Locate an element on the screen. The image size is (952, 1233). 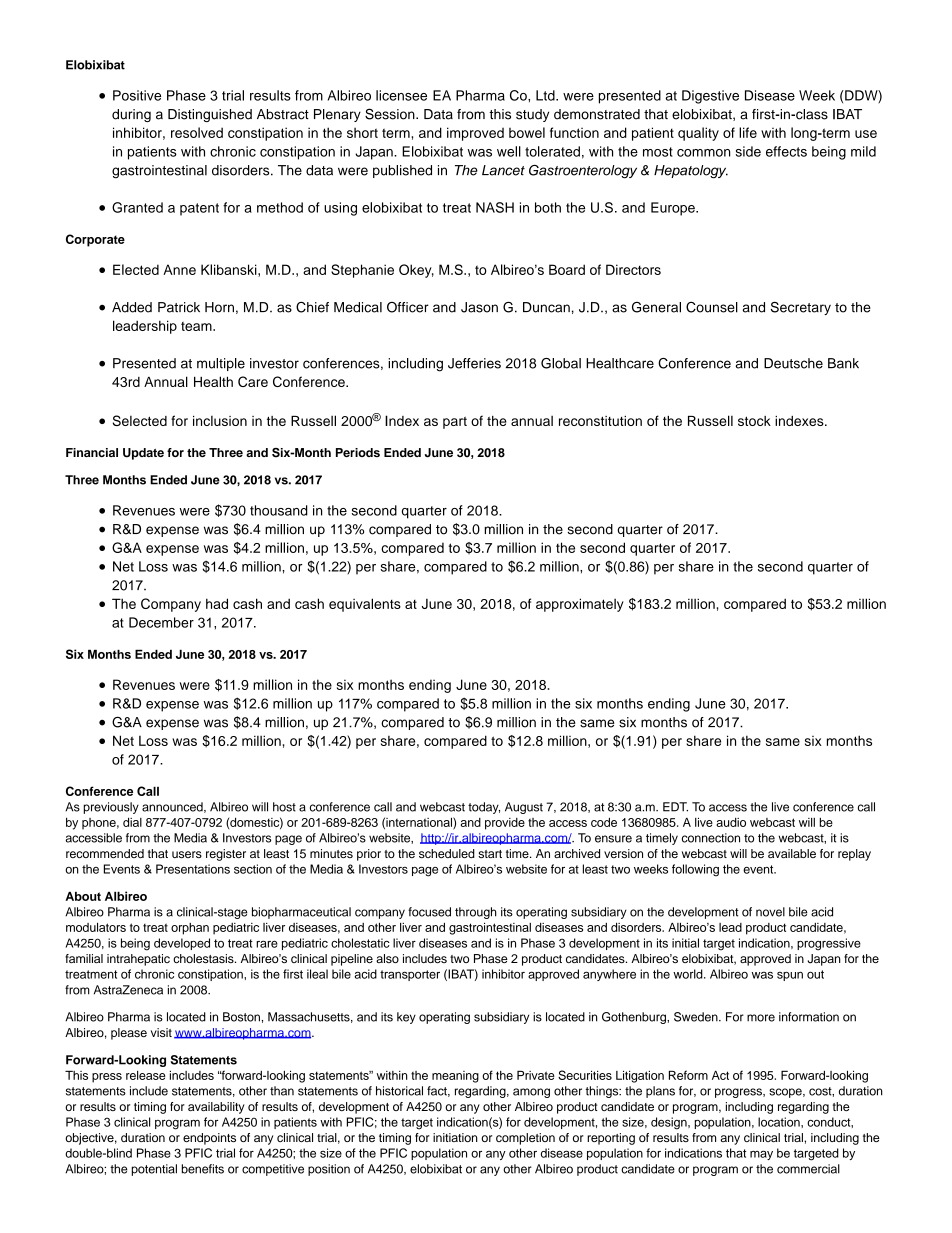
life is located at coordinates (748, 132).
